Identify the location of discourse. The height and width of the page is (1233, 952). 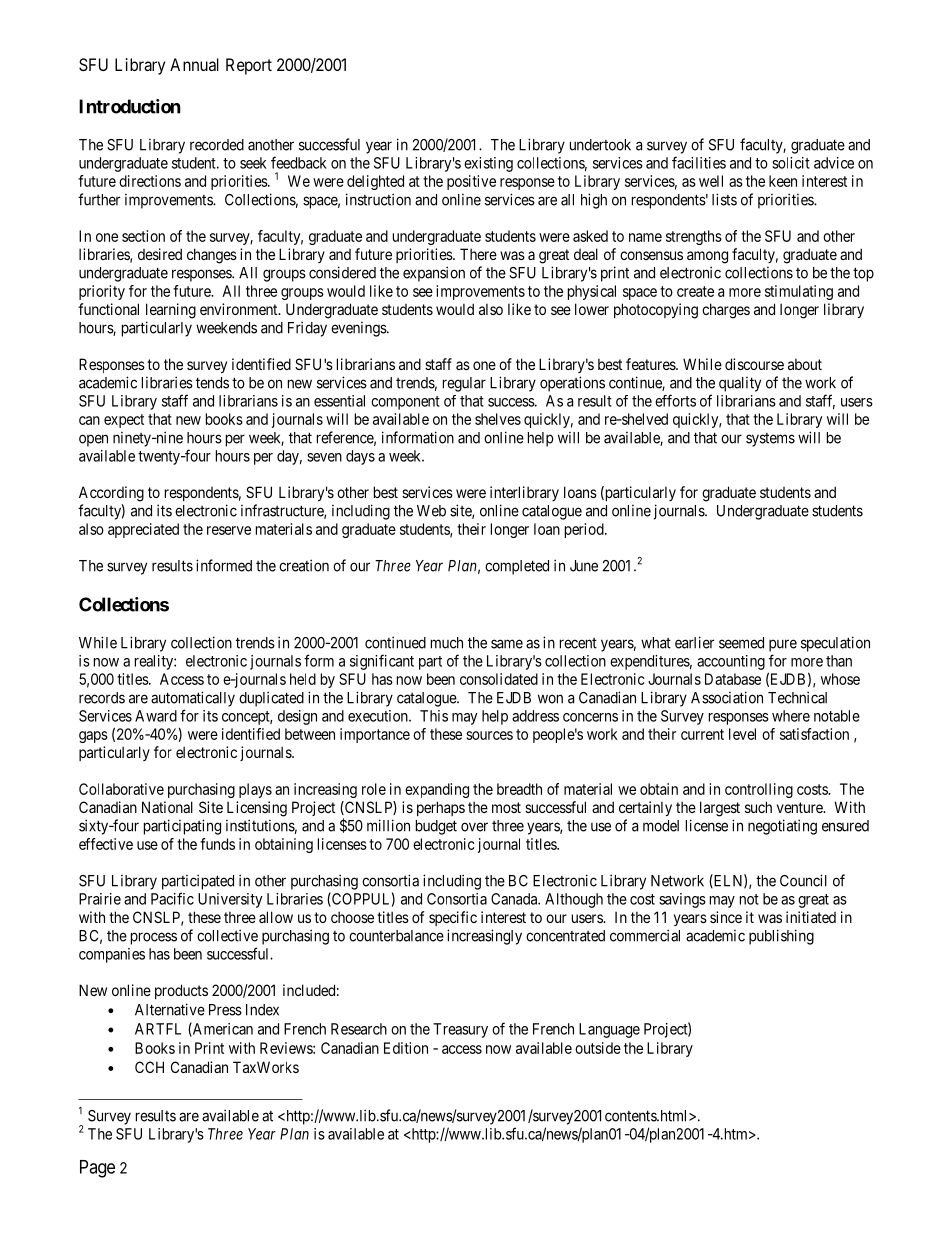
(754, 364).
